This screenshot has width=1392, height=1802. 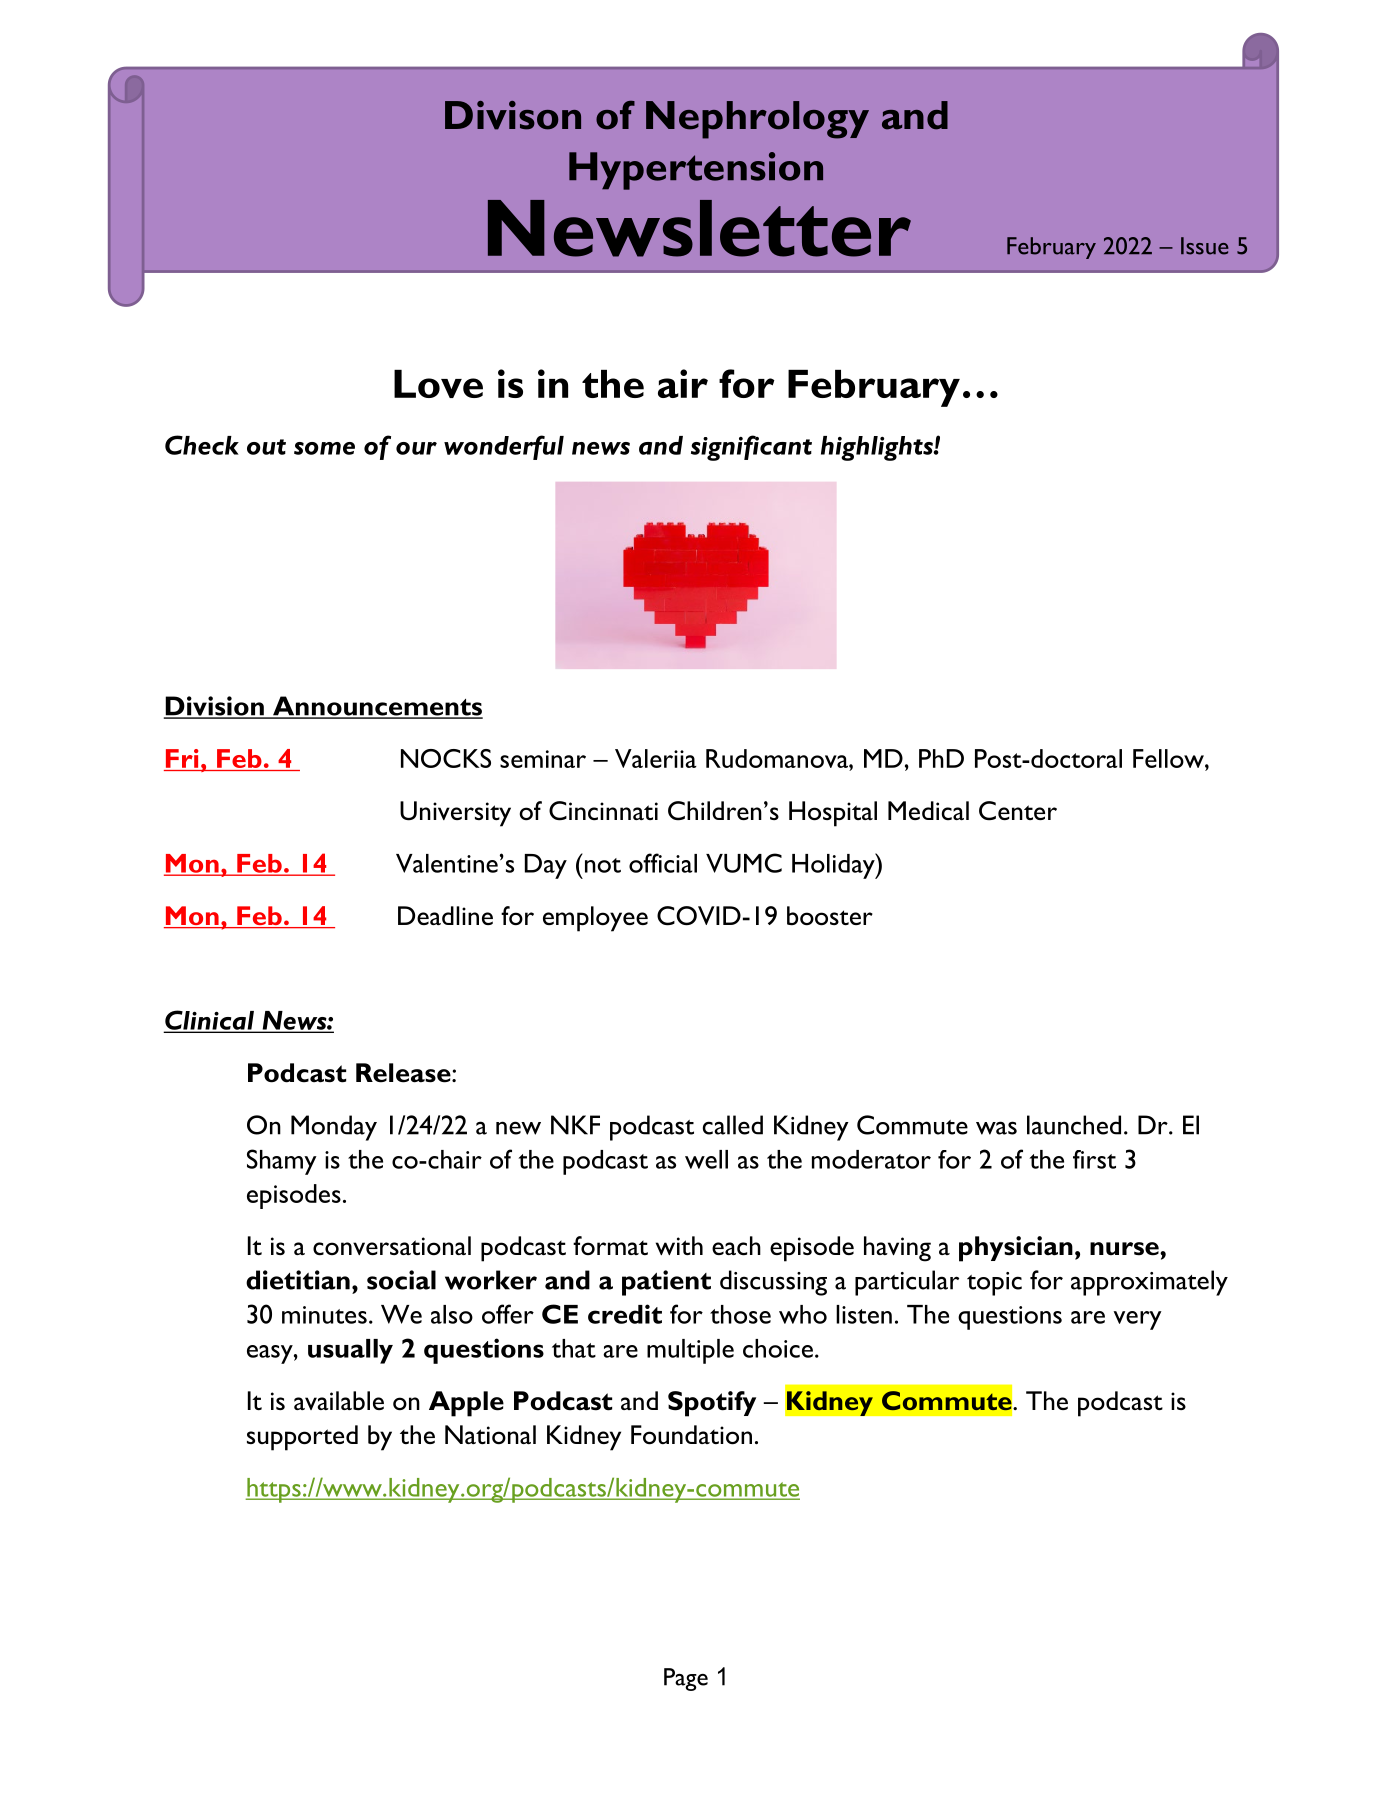 What do you see at coordinates (210, 1021) in the screenshot?
I see `Clinical` at bounding box center [210, 1021].
